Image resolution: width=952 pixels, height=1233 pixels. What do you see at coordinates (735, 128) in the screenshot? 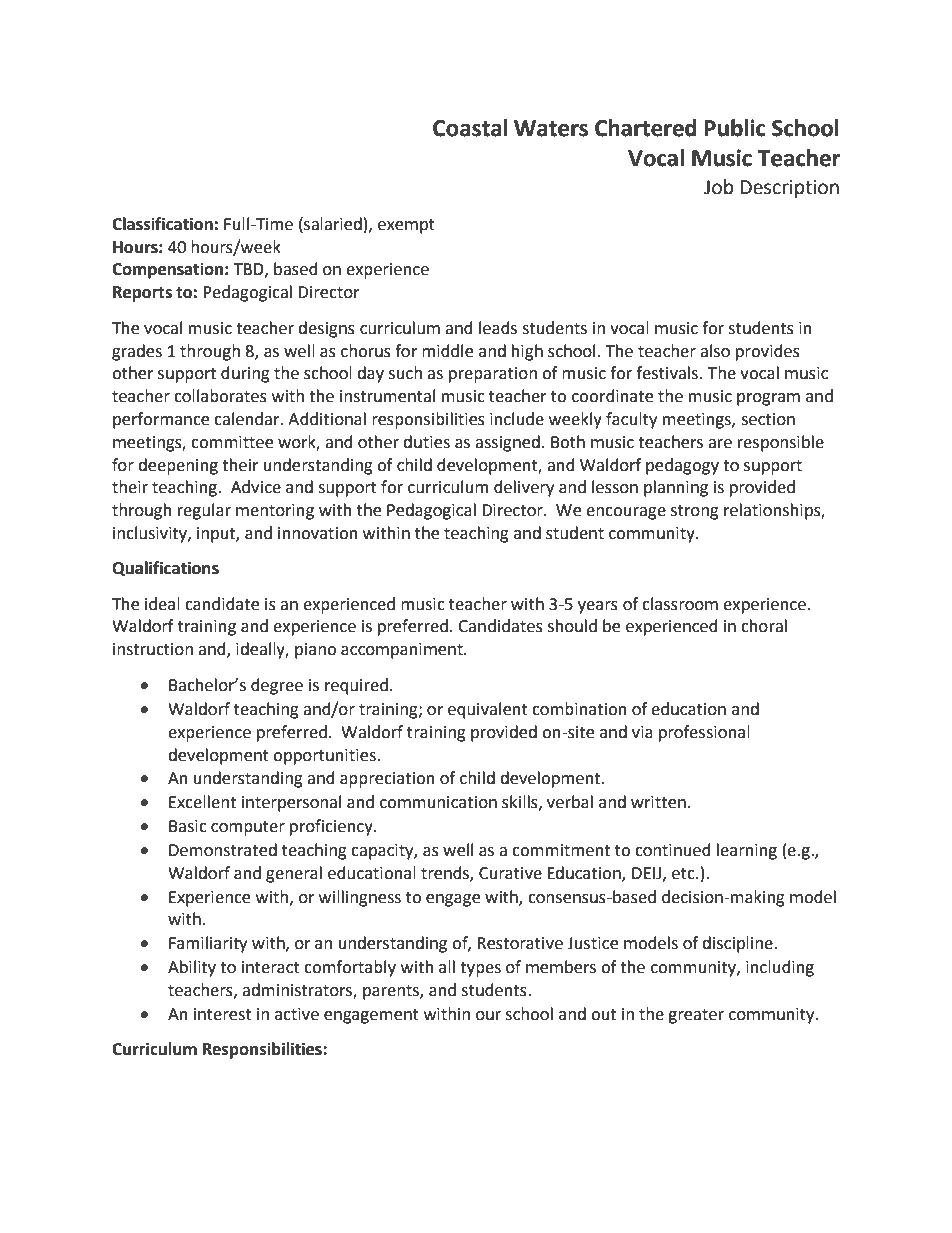
I see `Public` at bounding box center [735, 128].
